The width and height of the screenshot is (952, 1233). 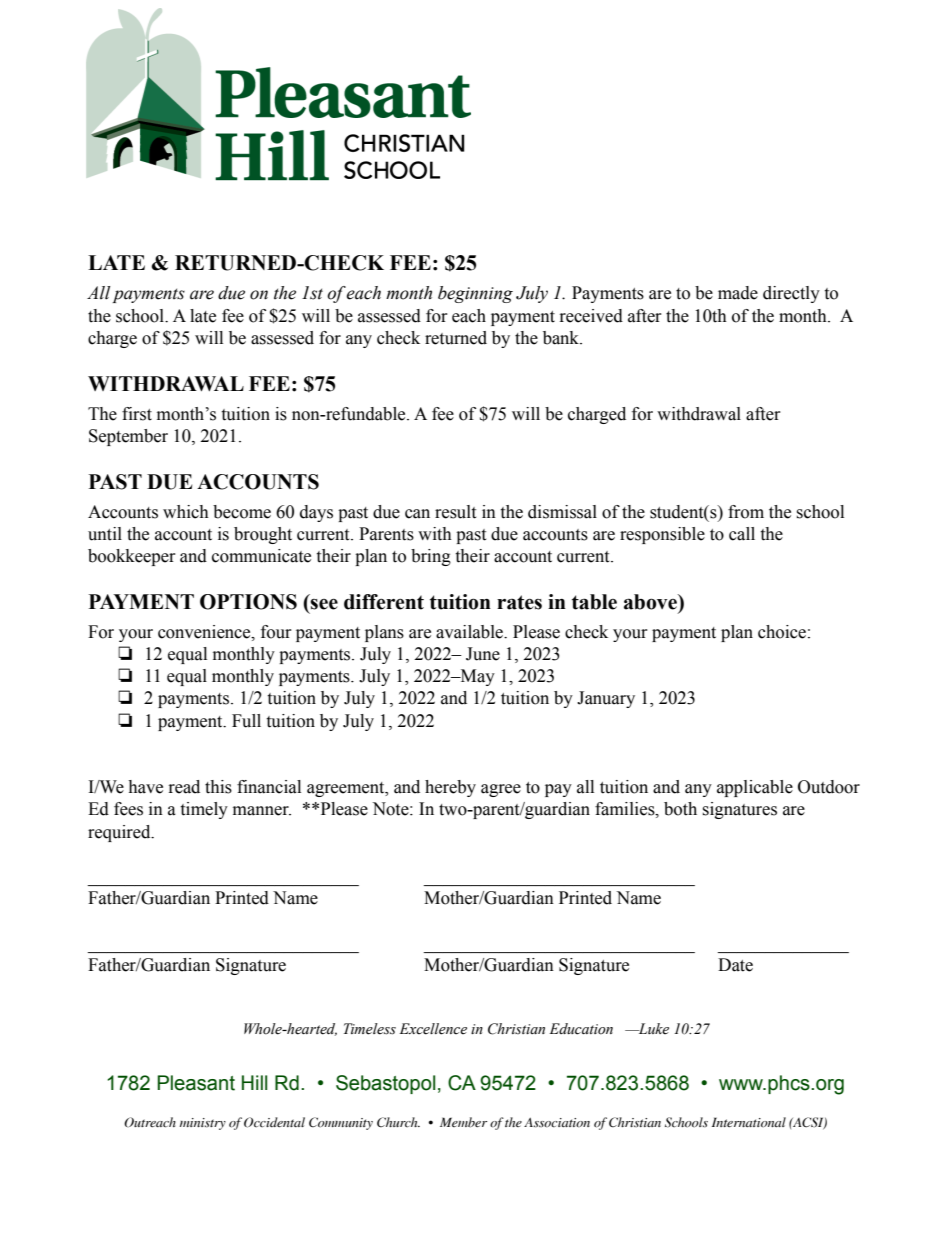 I want to click on first, so click(x=137, y=414).
